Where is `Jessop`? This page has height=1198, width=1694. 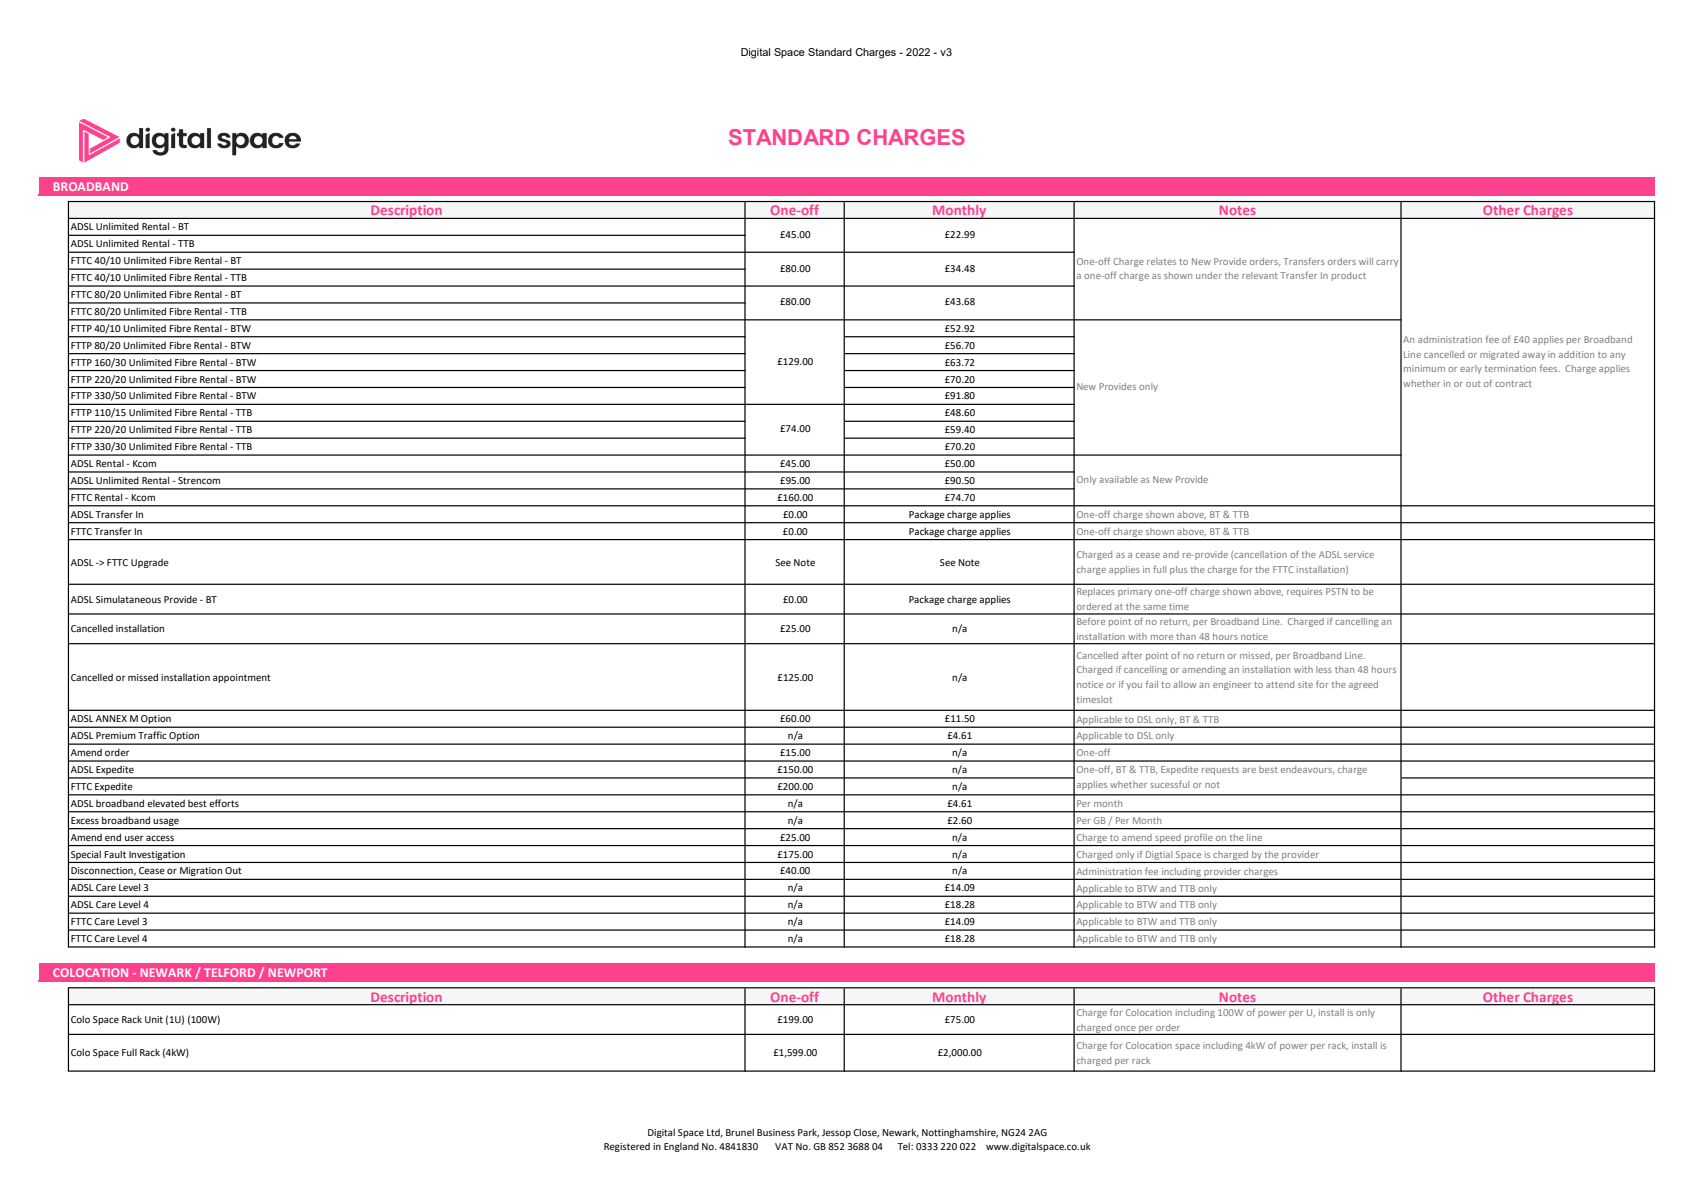
Jessop is located at coordinates (836, 1133).
